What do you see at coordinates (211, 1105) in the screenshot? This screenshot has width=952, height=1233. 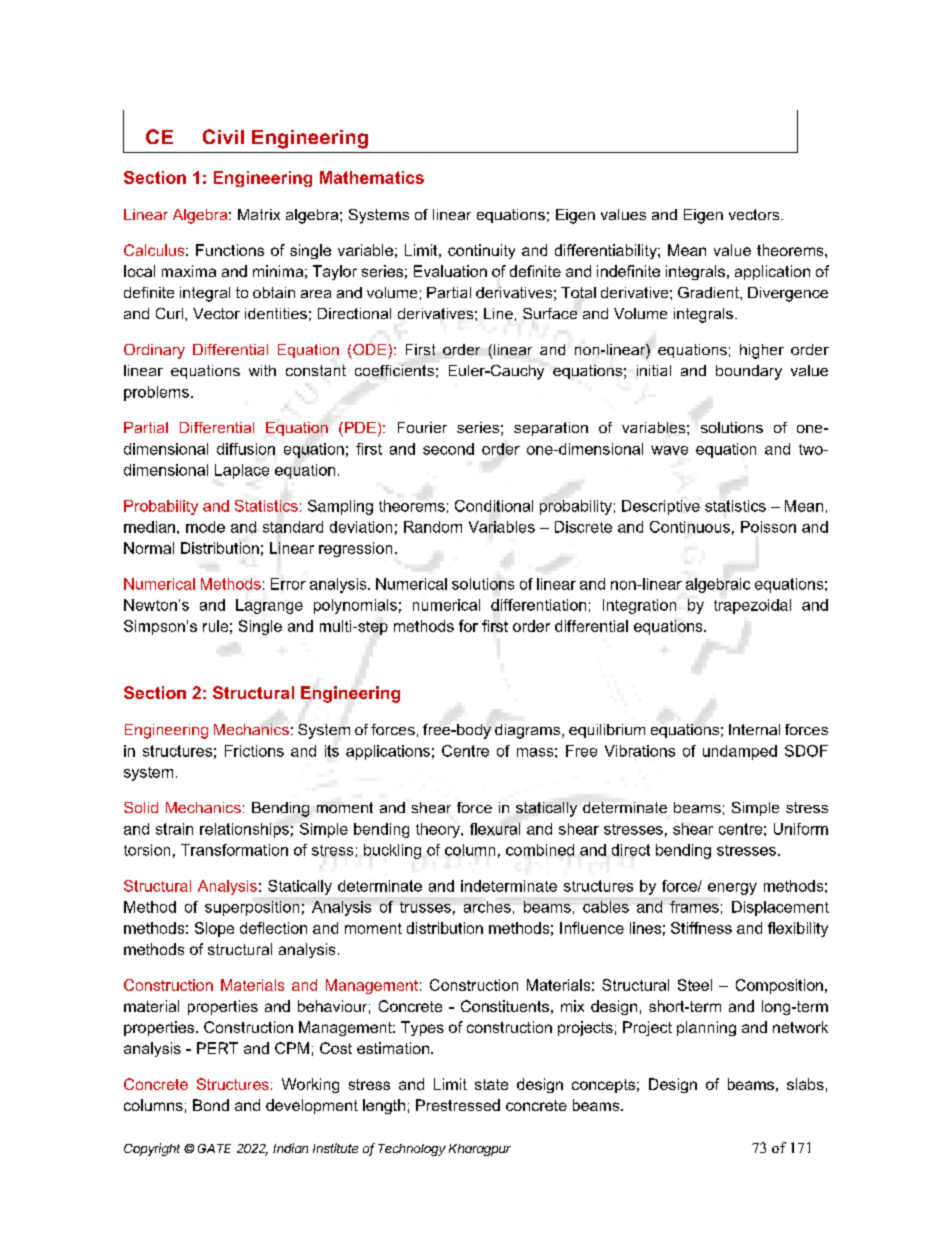 I see `Bond` at bounding box center [211, 1105].
